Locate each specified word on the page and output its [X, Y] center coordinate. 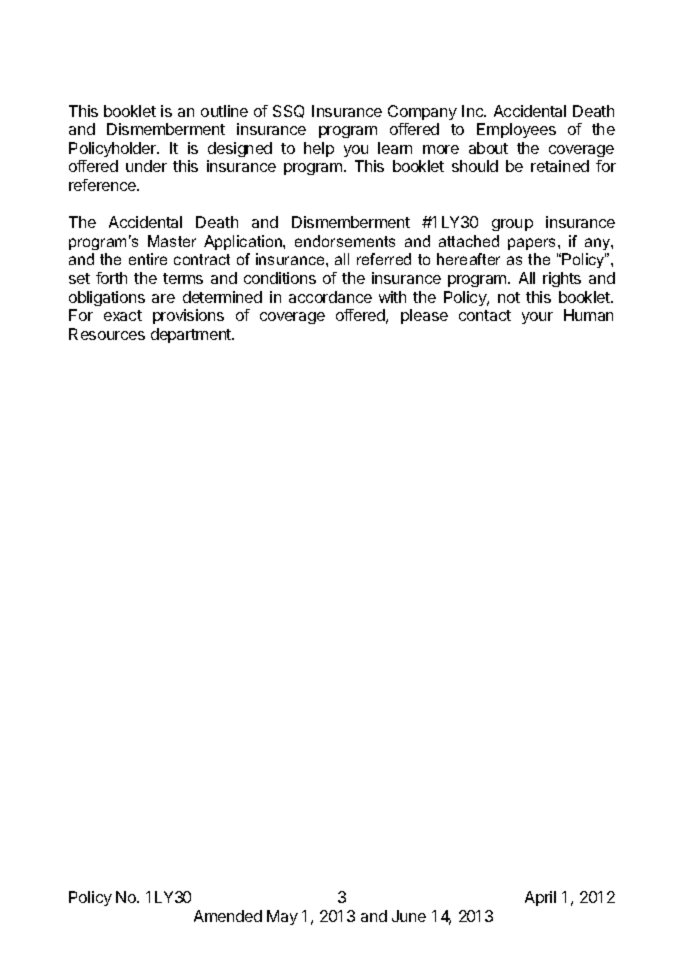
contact [485, 315]
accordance [330, 297]
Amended [228, 916]
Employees [516, 130]
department [192, 335]
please [424, 316]
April [540, 898]
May [282, 917]
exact [123, 315]
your [537, 318]
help [319, 149]
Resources [107, 334]
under [146, 166]
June [409, 916]
